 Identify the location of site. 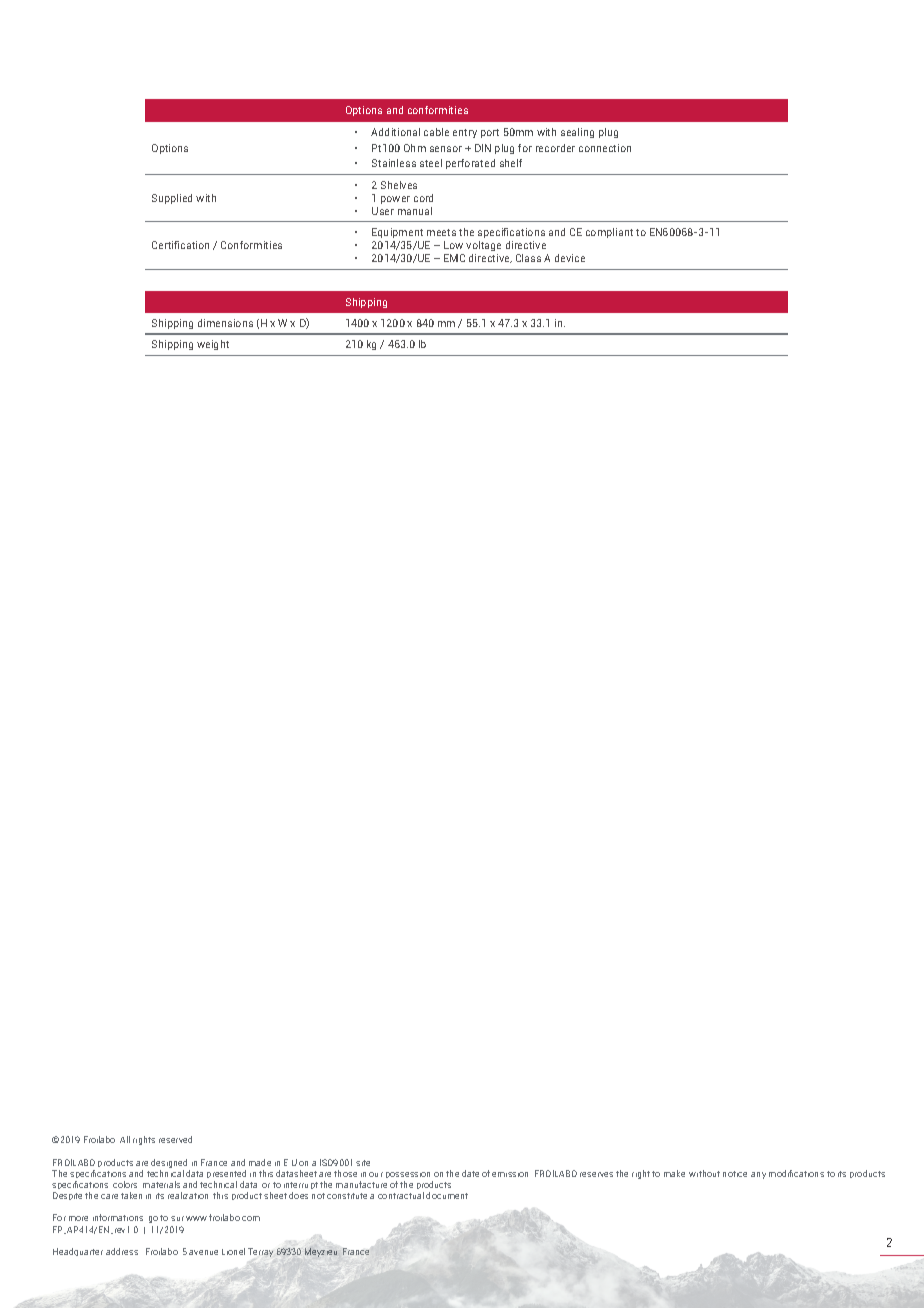
(363, 1163).
